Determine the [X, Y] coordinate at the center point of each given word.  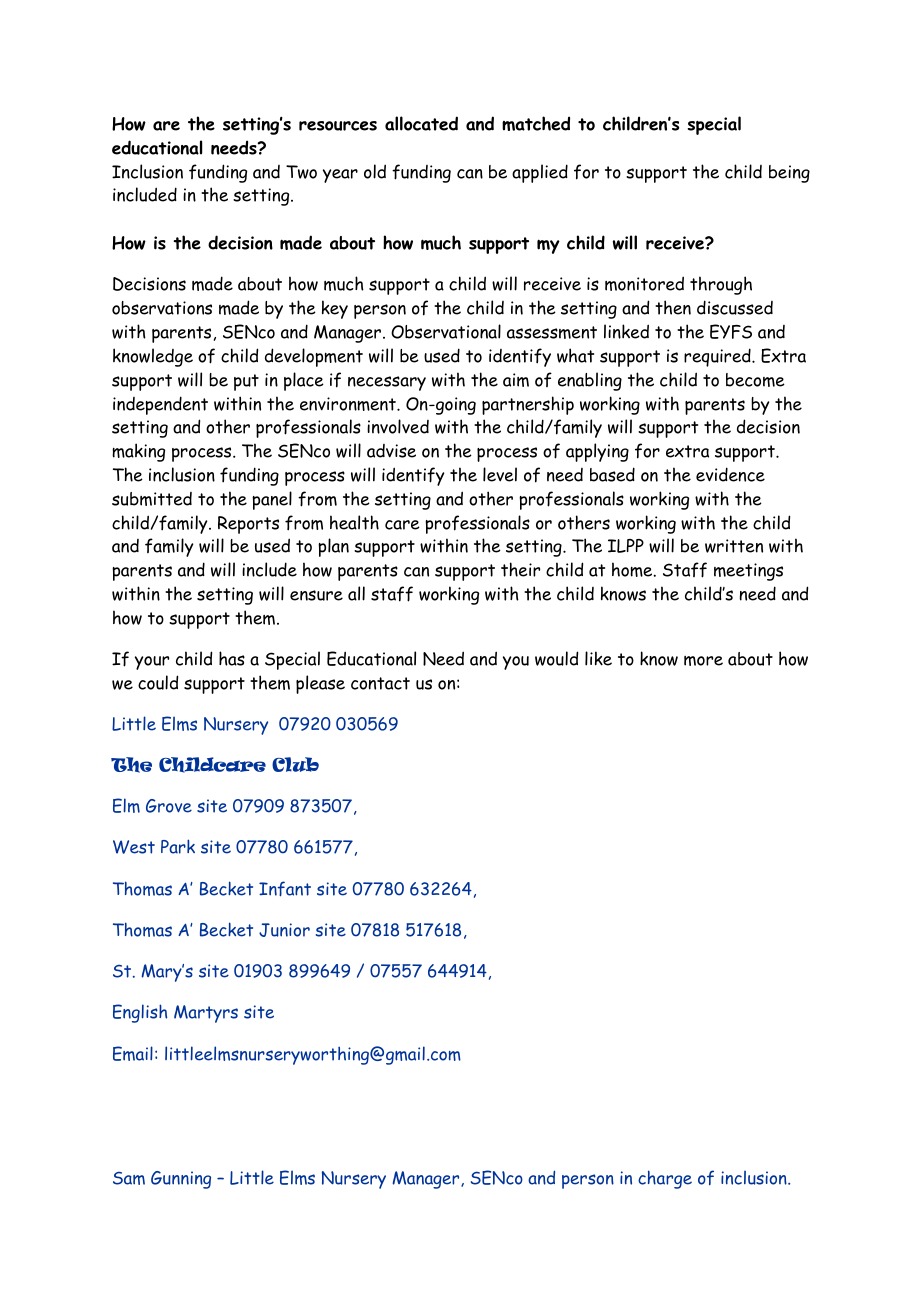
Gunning [181, 1180]
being [789, 174]
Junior [284, 930]
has [232, 658]
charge [665, 1179]
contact [380, 683]
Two [301, 172]
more [703, 661]
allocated [421, 123]
